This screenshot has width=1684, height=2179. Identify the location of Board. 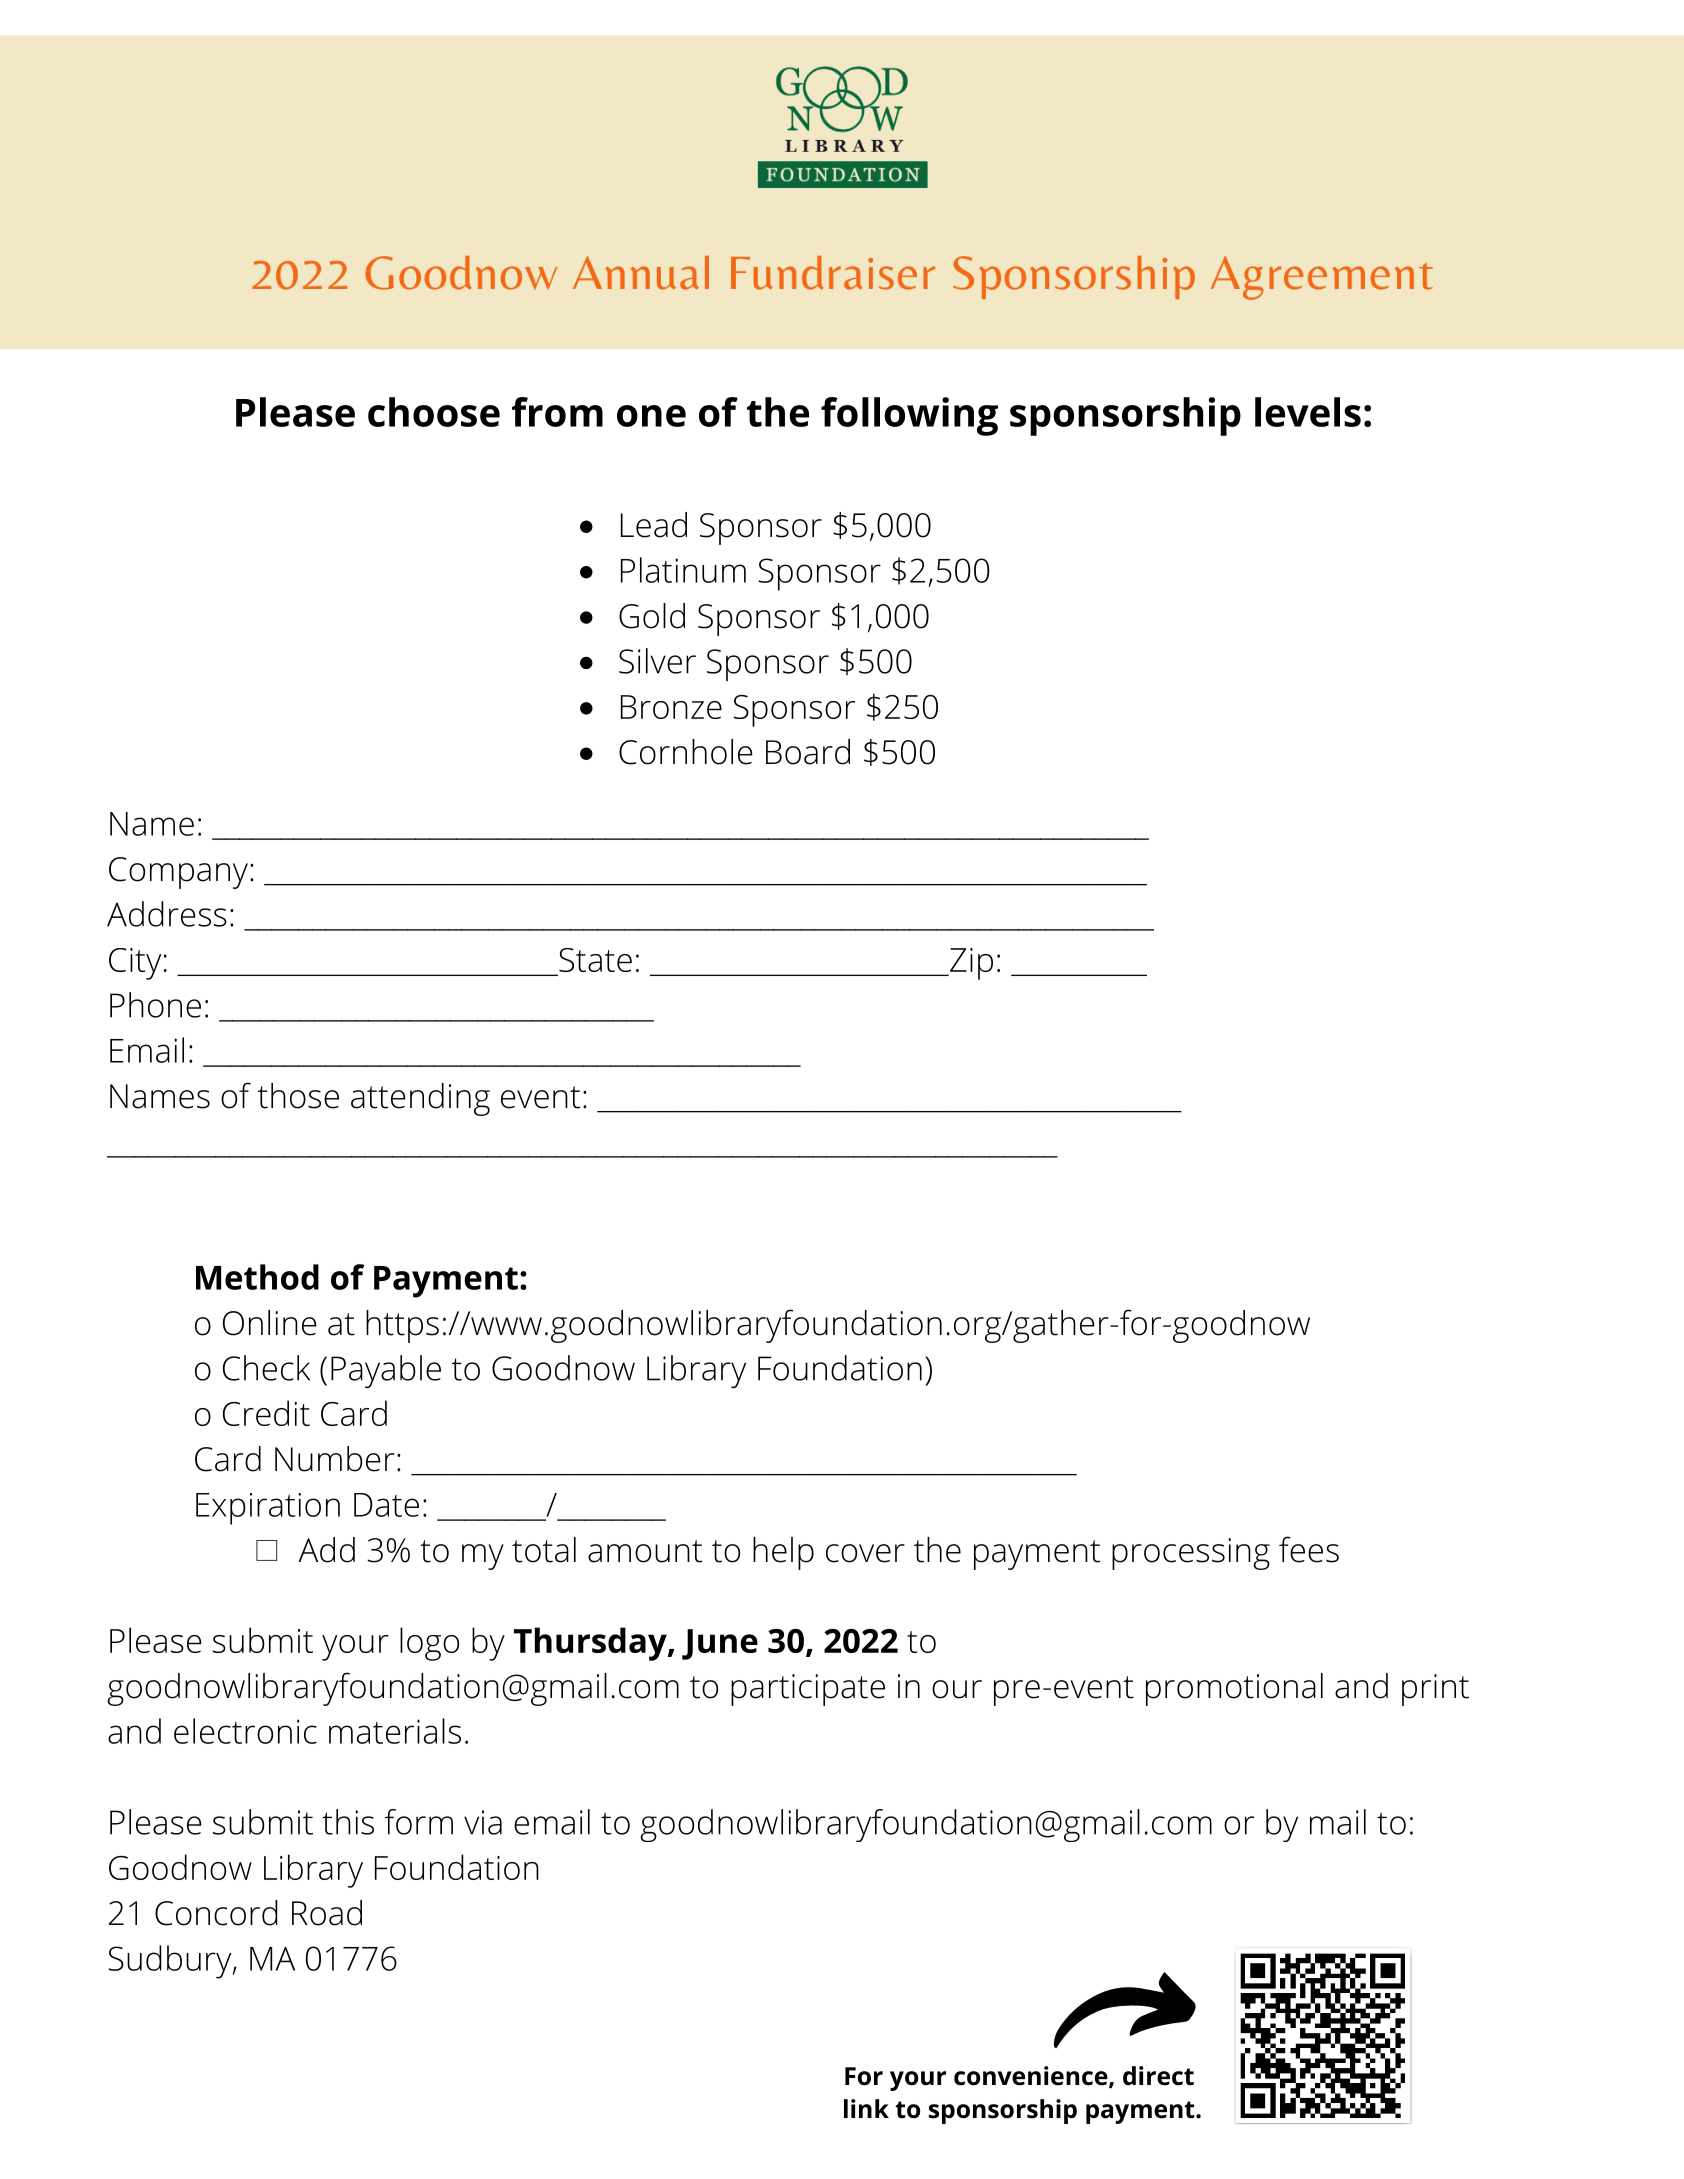
(808, 752).
